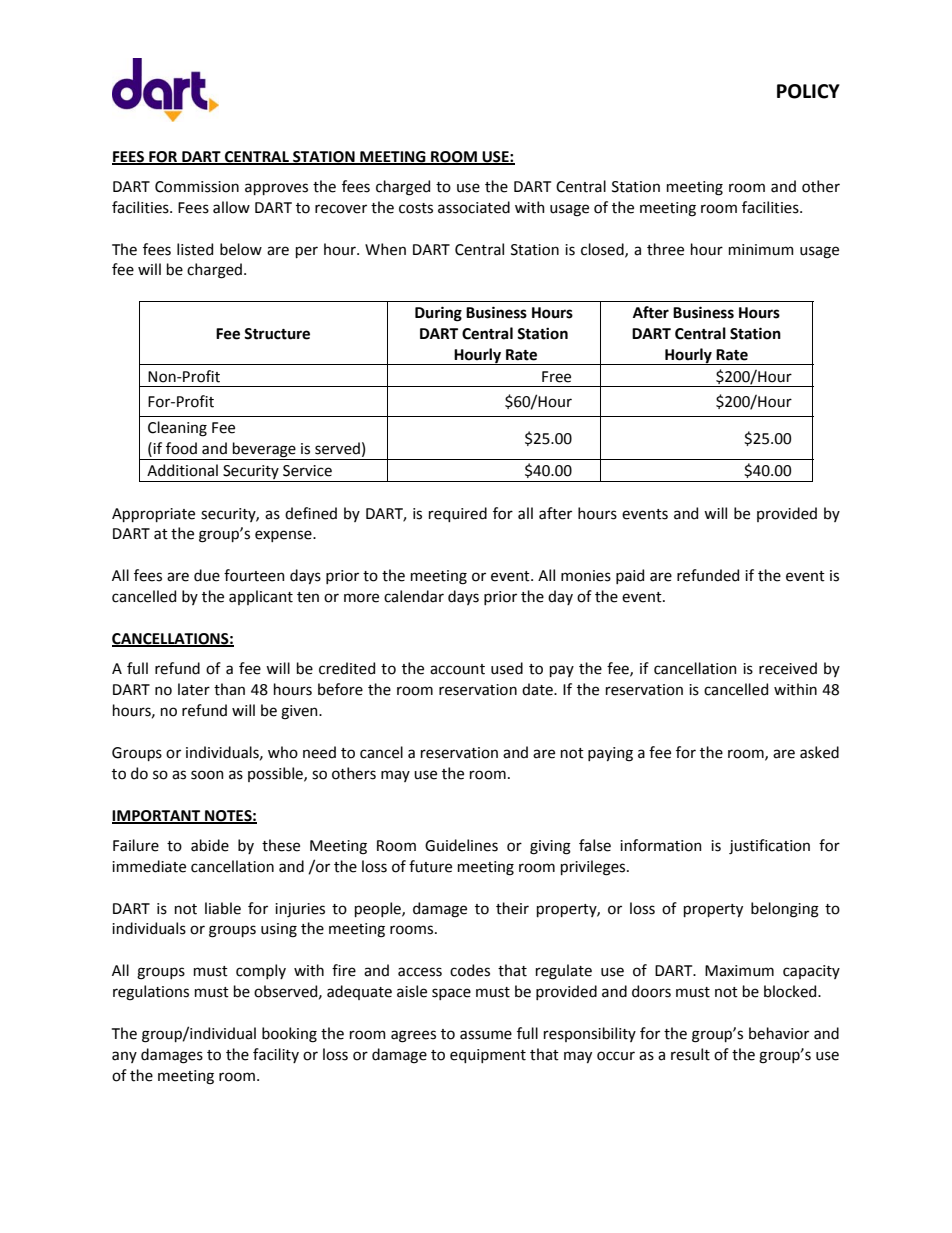 The width and height of the document is (952, 1233). Describe the element at coordinates (808, 91) in the document. I see `POLICY` at that location.
